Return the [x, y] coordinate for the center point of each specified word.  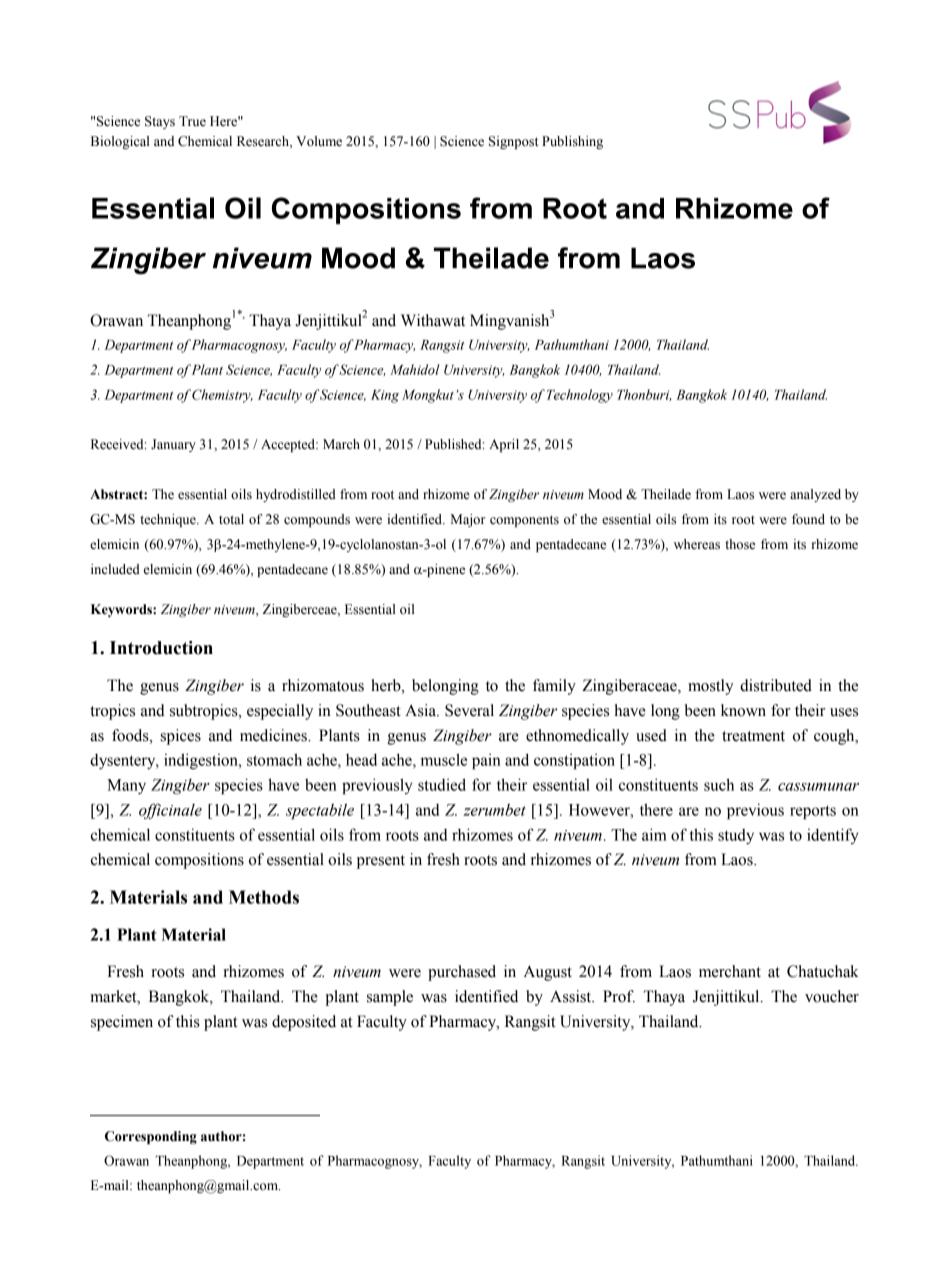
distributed [776, 685]
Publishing [572, 142]
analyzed [815, 495]
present [381, 862]
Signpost [514, 142]
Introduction [161, 648]
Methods [264, 897]
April [504, 445]
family [554, 687]
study [736, 836]
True [192, 121]
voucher [832, 996]
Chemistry [222, 396]
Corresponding [151, 1137]
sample [390, 998]
